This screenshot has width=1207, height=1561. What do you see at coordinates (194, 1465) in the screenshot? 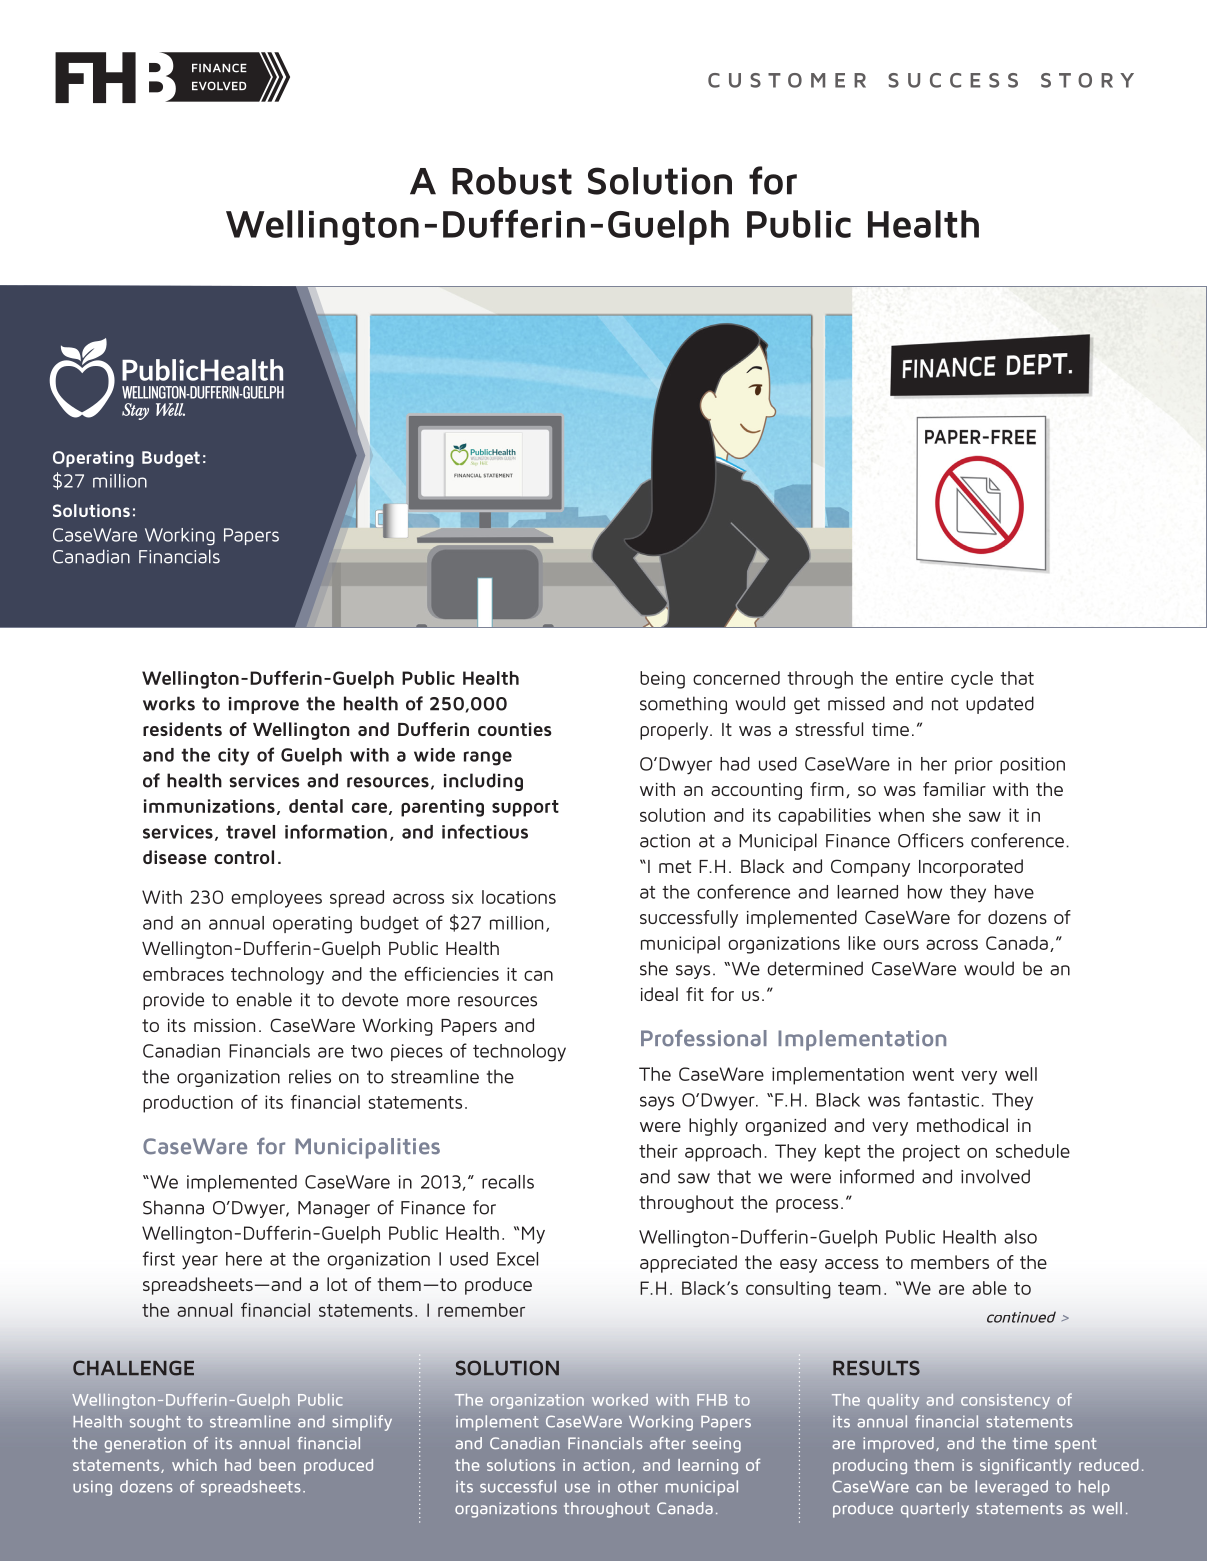
I see `which` at bounding box center [194, 1465].
